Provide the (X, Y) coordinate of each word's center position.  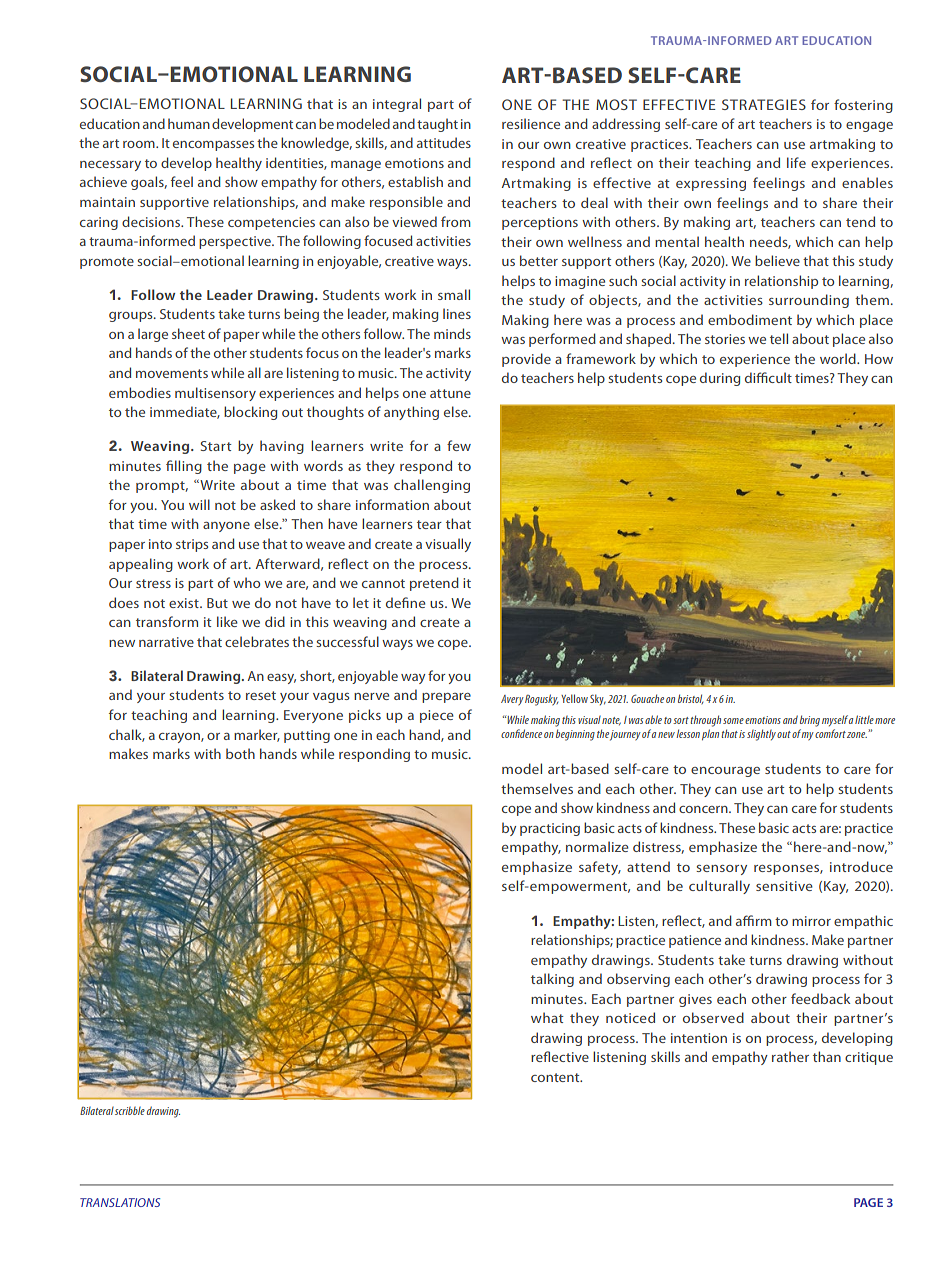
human (189, 123)
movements (172, 373)
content (556, 1077)
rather (790, 1056)
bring (810, 721)
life (796, 162)
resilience (531, 123)
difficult (768, 377)
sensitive (784, 886)
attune (450, 393)
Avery (512, 700)
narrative (166, 642)
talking (552, 980)
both (240, 753)
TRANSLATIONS (120, 1202)
